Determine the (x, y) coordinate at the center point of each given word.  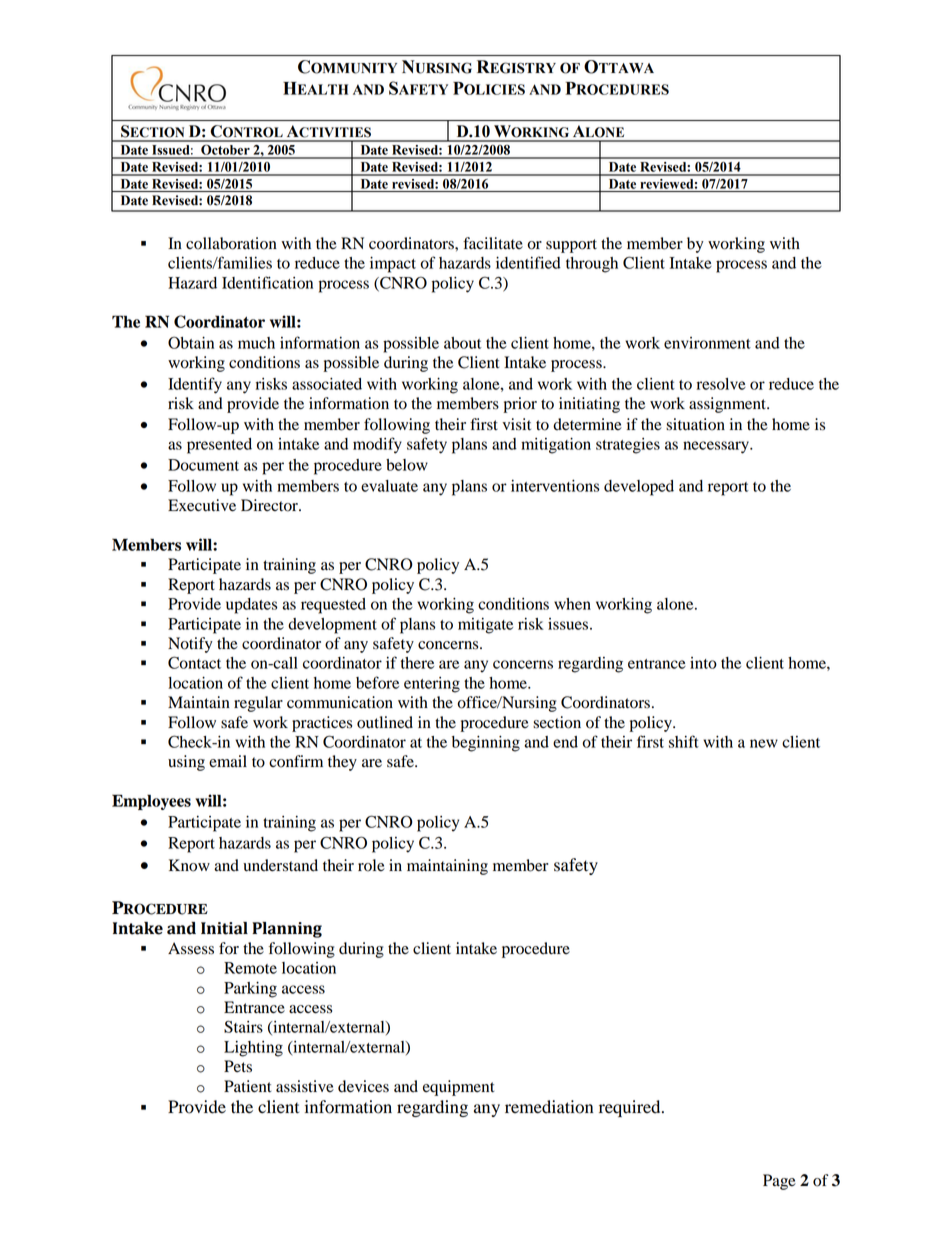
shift (684, 741)
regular (258, 704)
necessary (717, 447)
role (371, 865)
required (631, 1108)
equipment (459, 1088)
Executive (202, 505)
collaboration (231, 243)
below (407, 465)
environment (707, 343)
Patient (248, 1086)
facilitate (493, 243)
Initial (224, 928)
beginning (486, 744)
